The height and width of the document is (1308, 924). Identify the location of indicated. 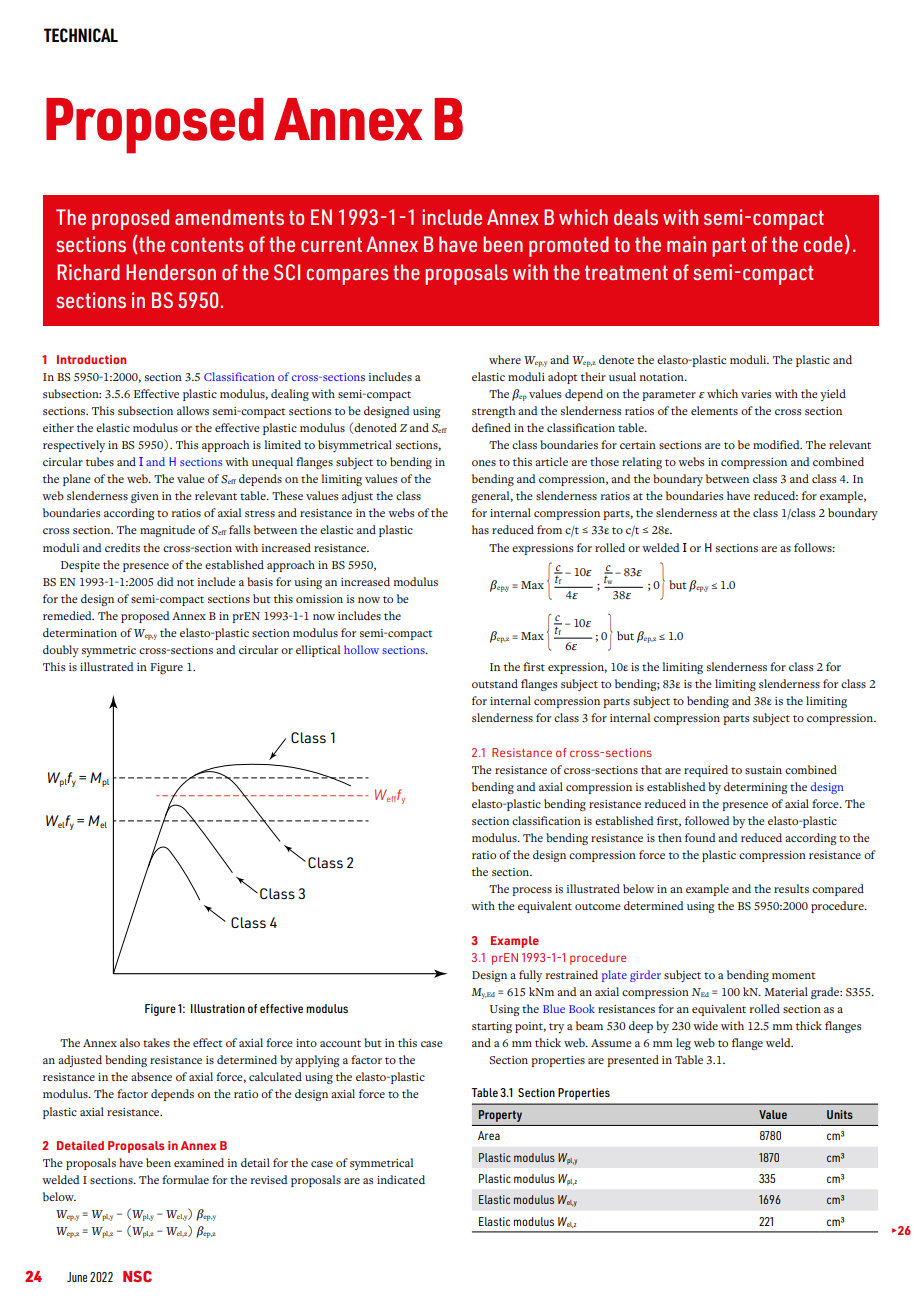
(401, 1179).
